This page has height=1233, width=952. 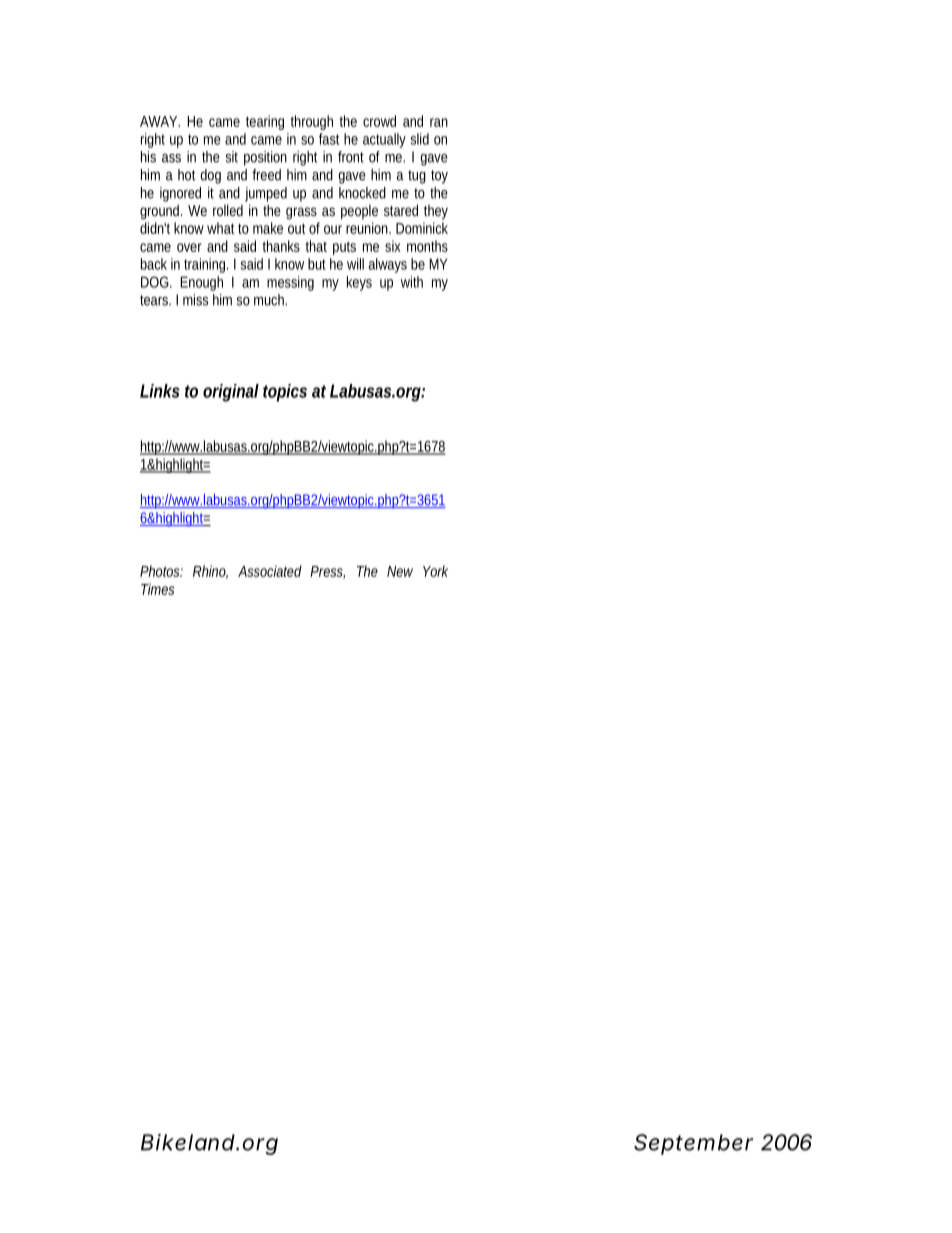 What do you see at coordinates (435, 571) in the page?
I see `York` at bounding box center [435, 571].
